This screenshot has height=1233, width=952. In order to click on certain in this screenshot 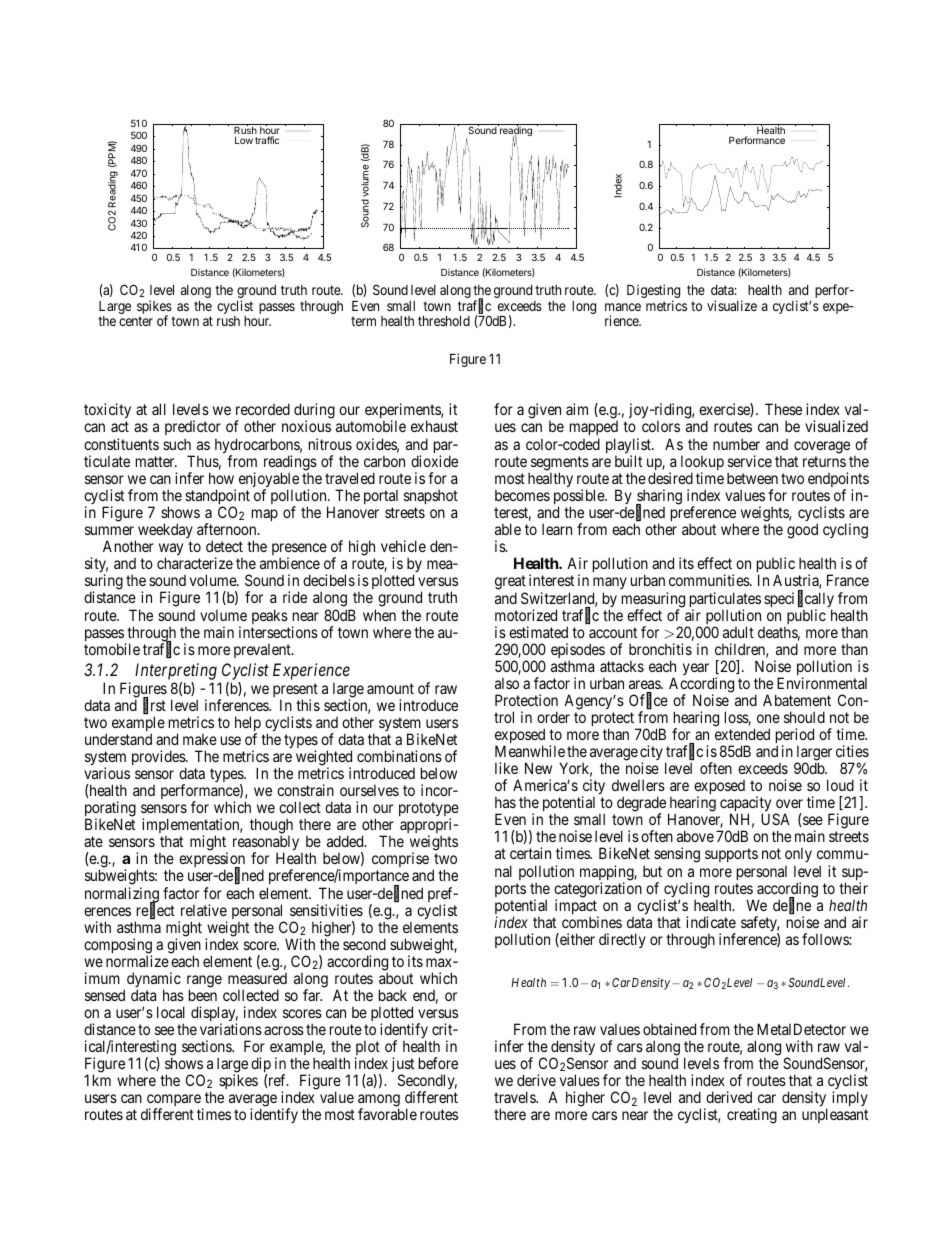, I will do `click(530, 853)`.
